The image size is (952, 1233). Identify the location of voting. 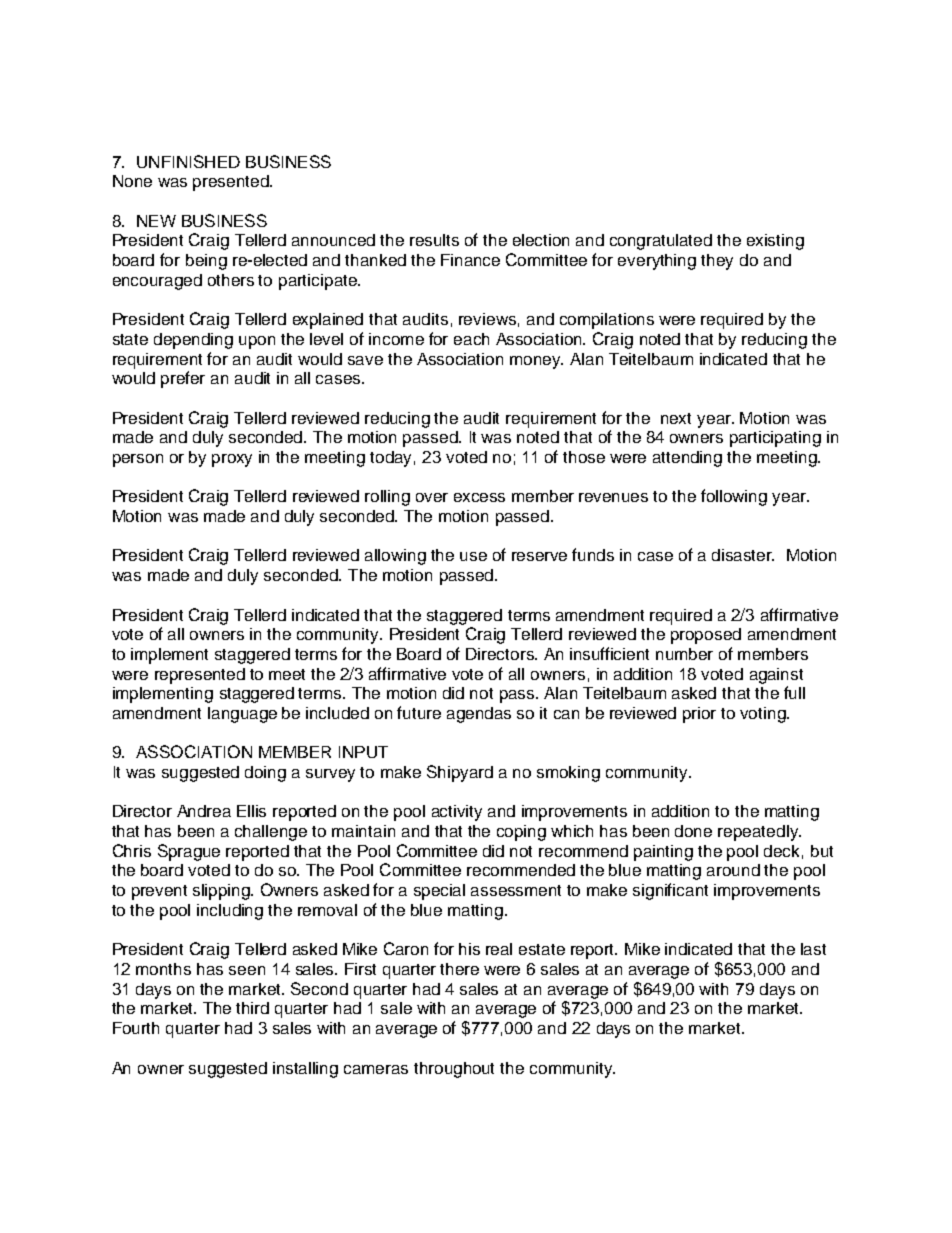
(764, 715).
